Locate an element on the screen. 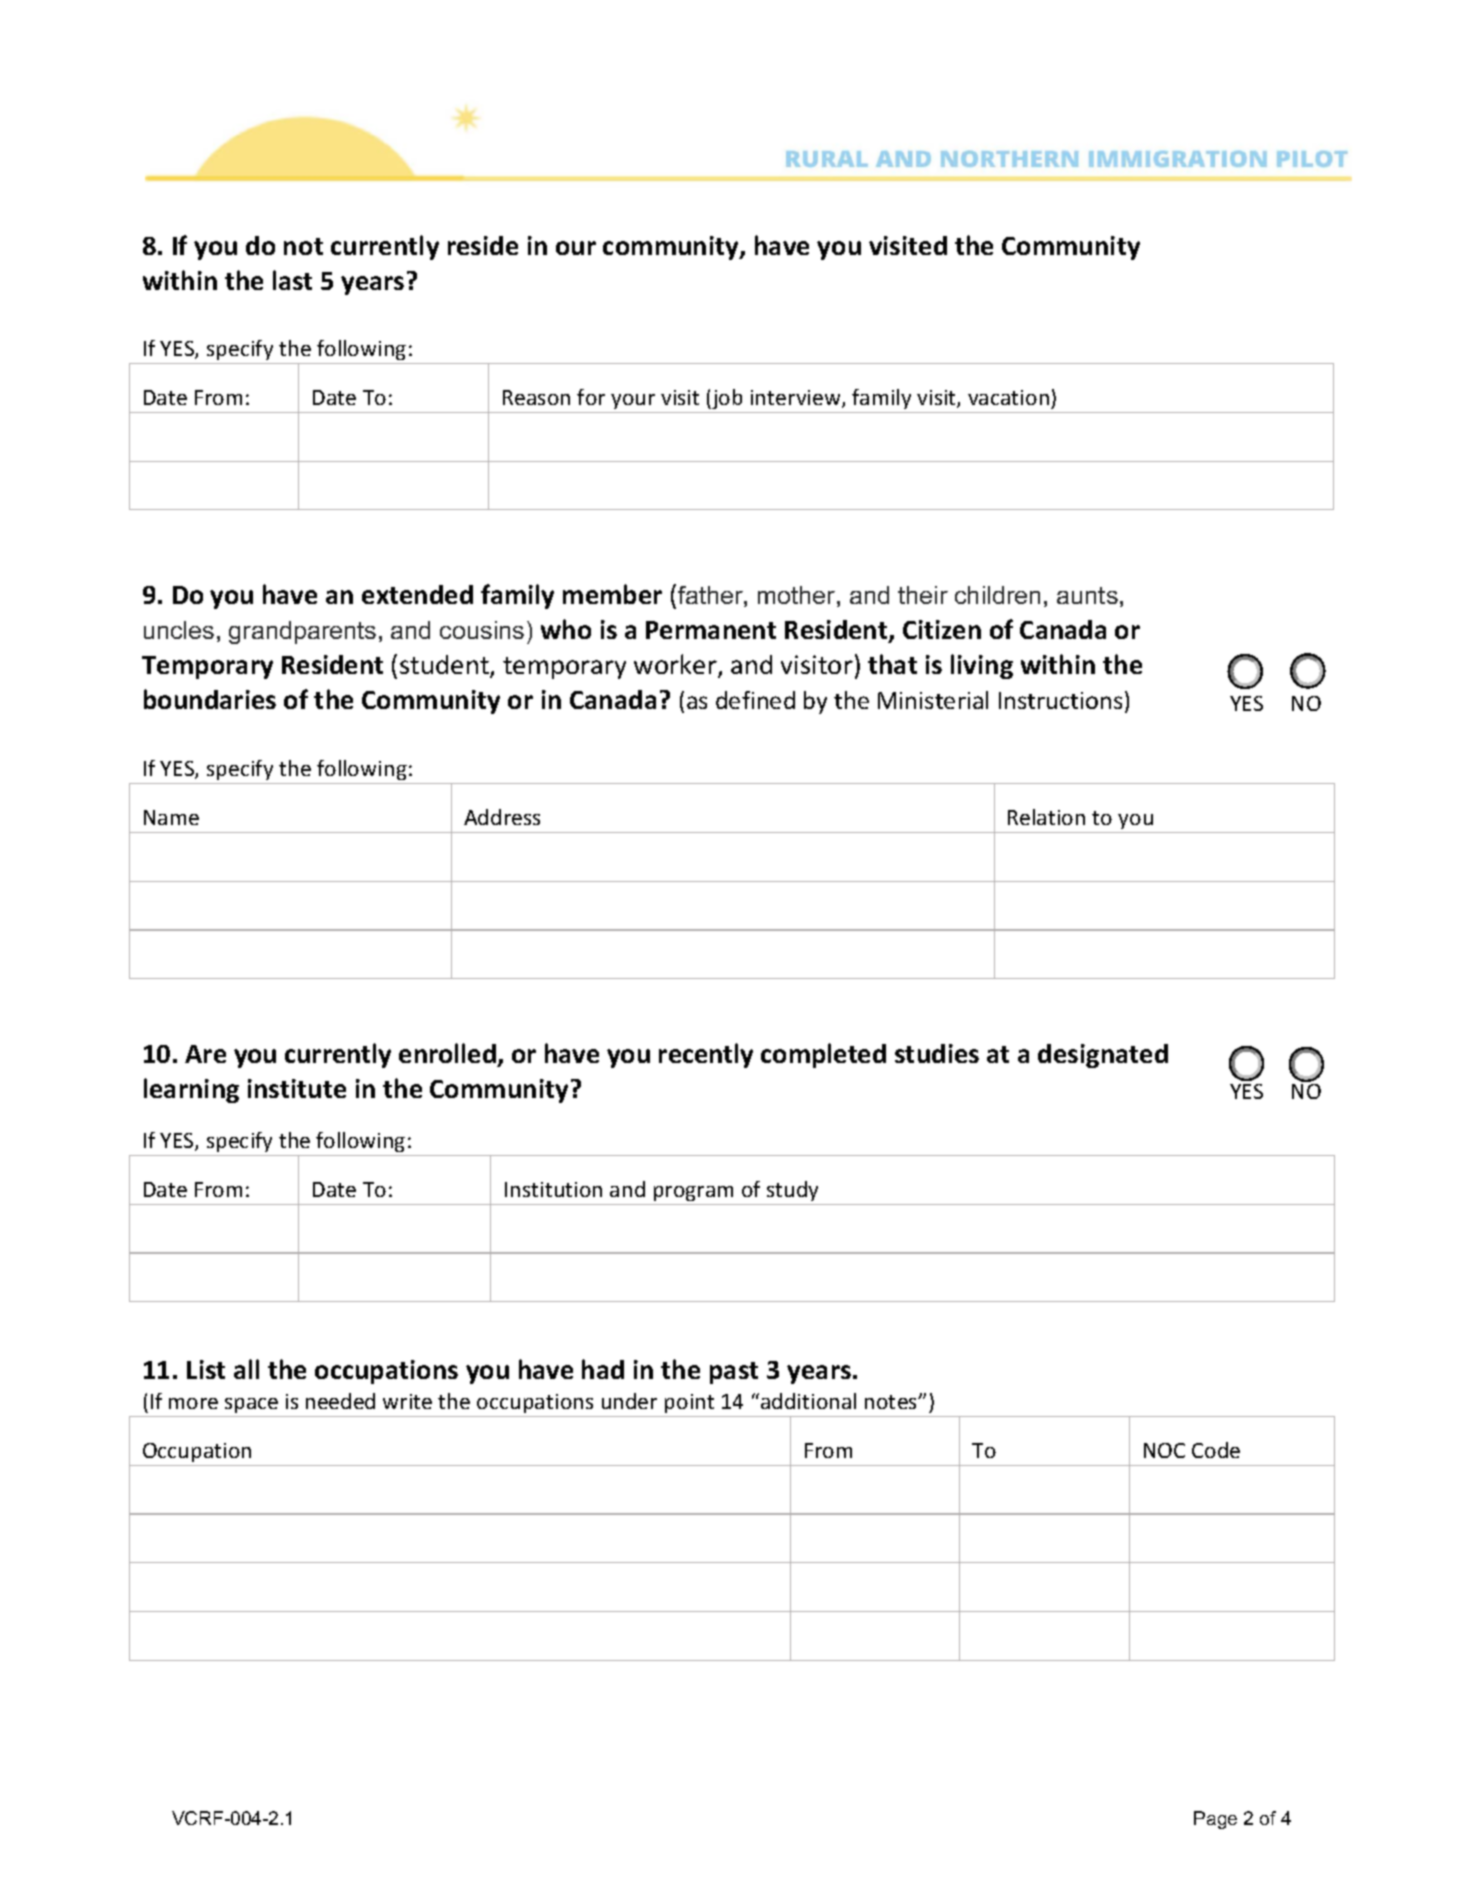 The height and width of the screenshot is (1895, 1464). space is located at coordinates (251, 1405).
